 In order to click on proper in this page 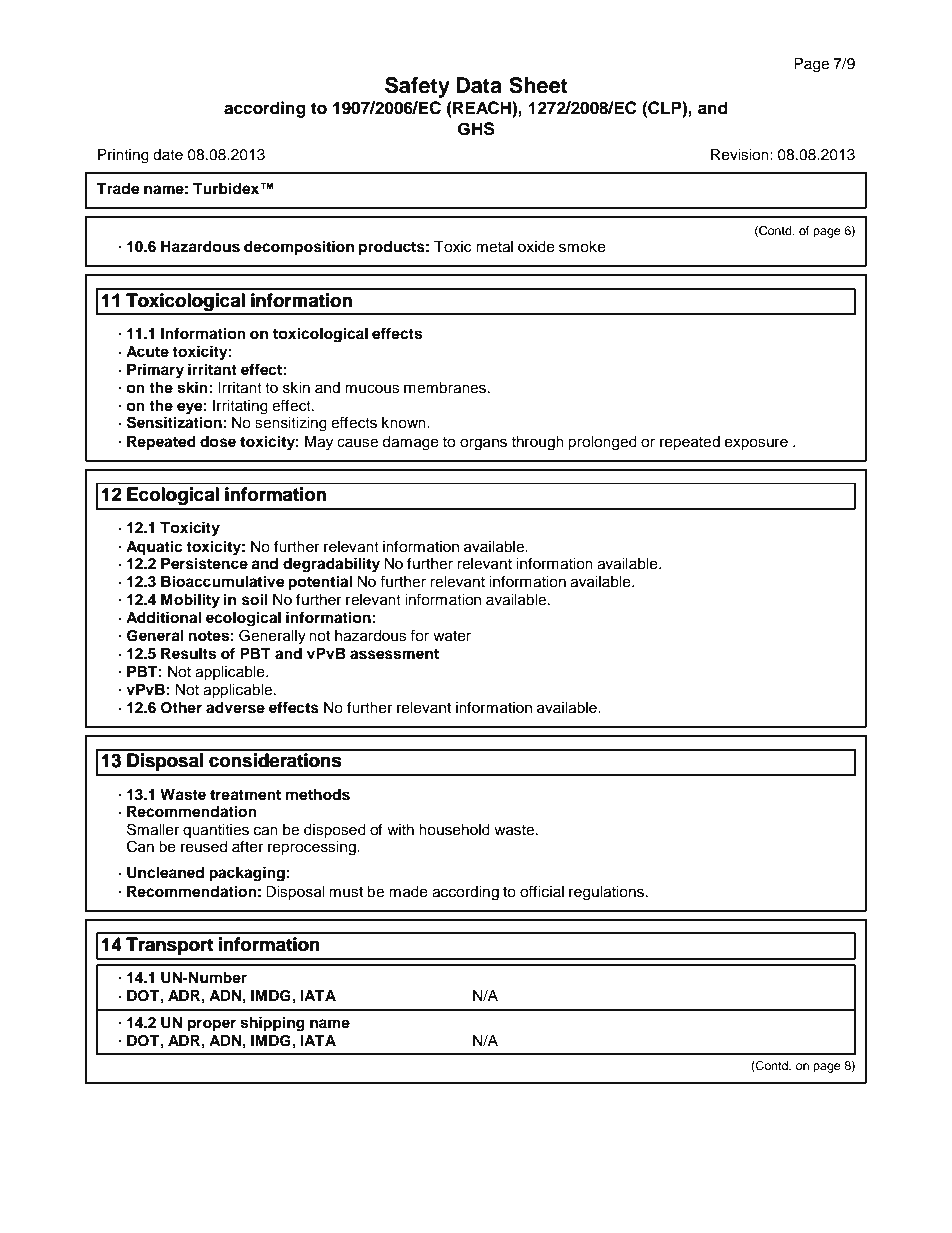, I will do `click(212, 1025)`.
